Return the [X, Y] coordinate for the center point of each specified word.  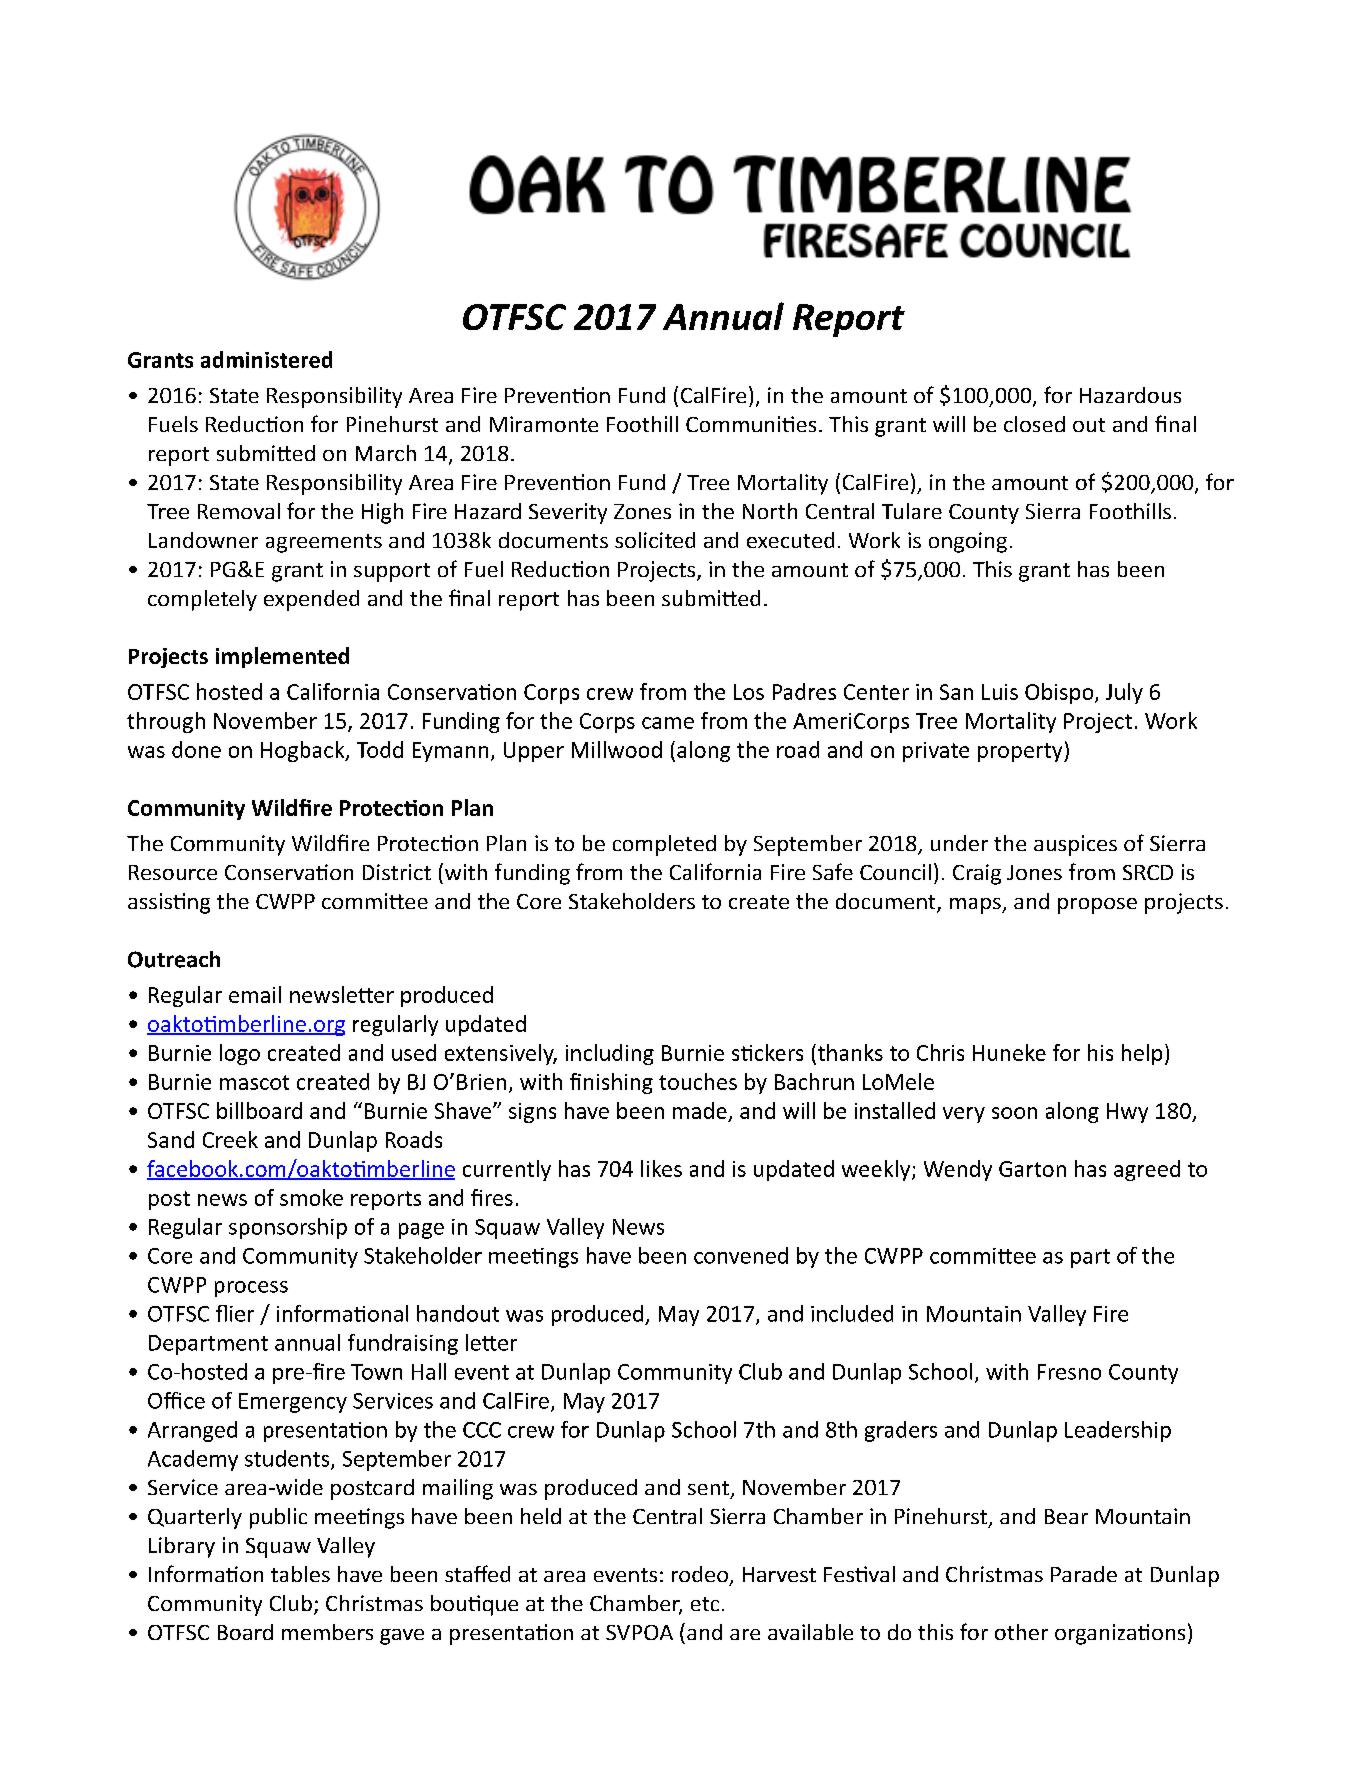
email [255, 994]
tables [300, 1574]
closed [1034, 424]
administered [266, 359]
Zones [642, 511]
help [1142, 1054]
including [610, 1054]
